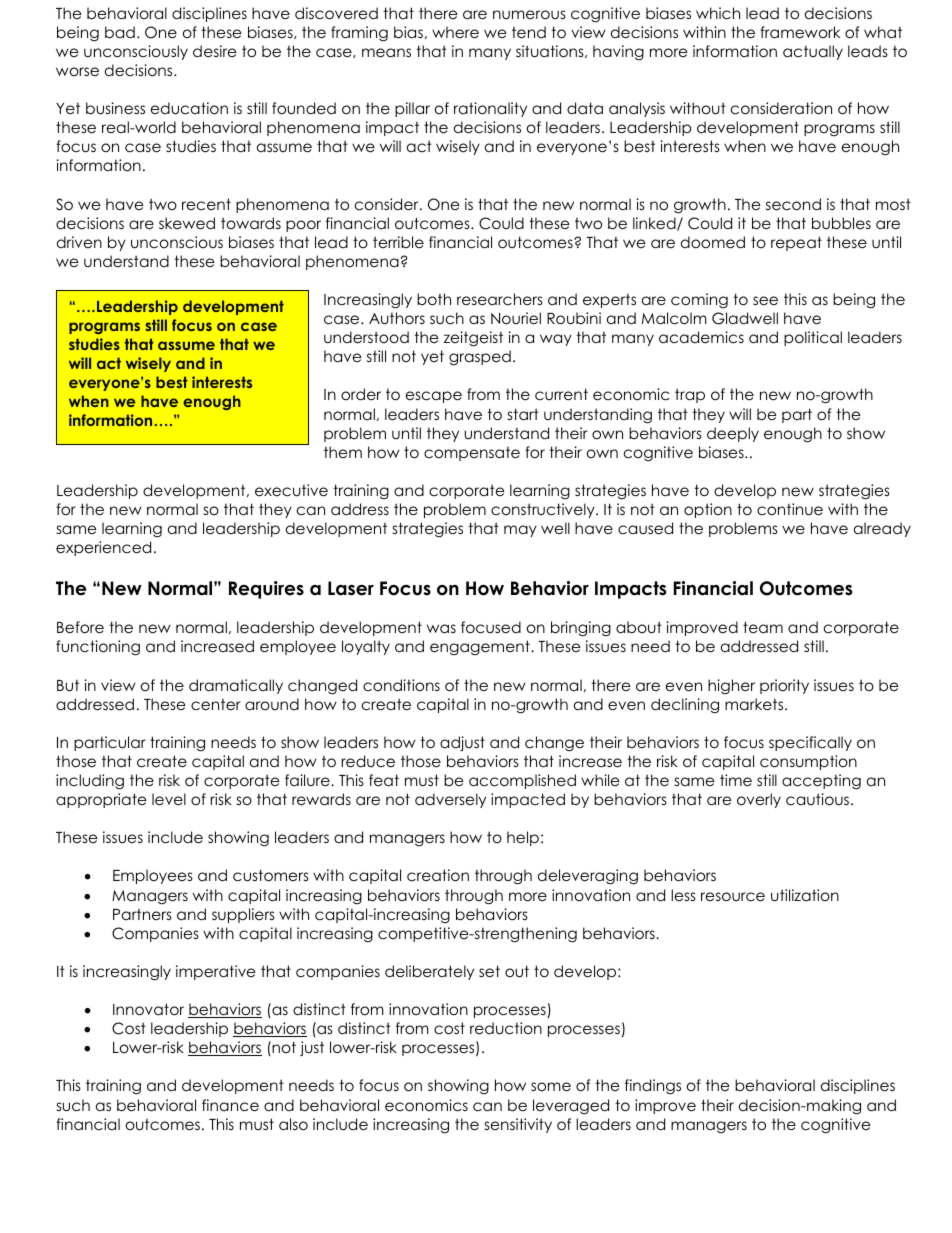 The image size is (952, 1233). Describe the element at coordinates (765, 300) in the screenshot. I see `see` at that location.
